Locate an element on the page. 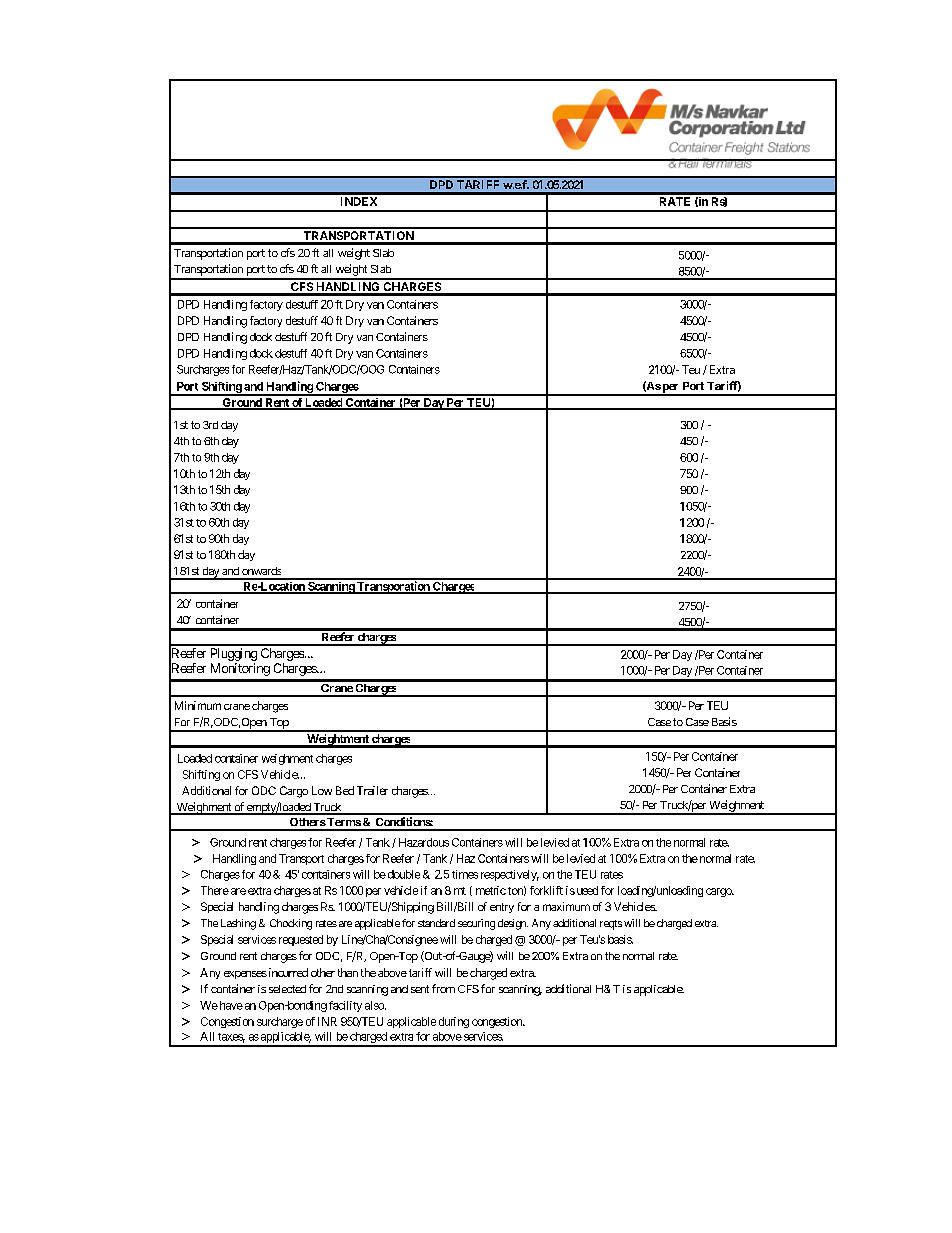 This document has height=1233, width=952. Trailer is located at coordinates (372, 790).
